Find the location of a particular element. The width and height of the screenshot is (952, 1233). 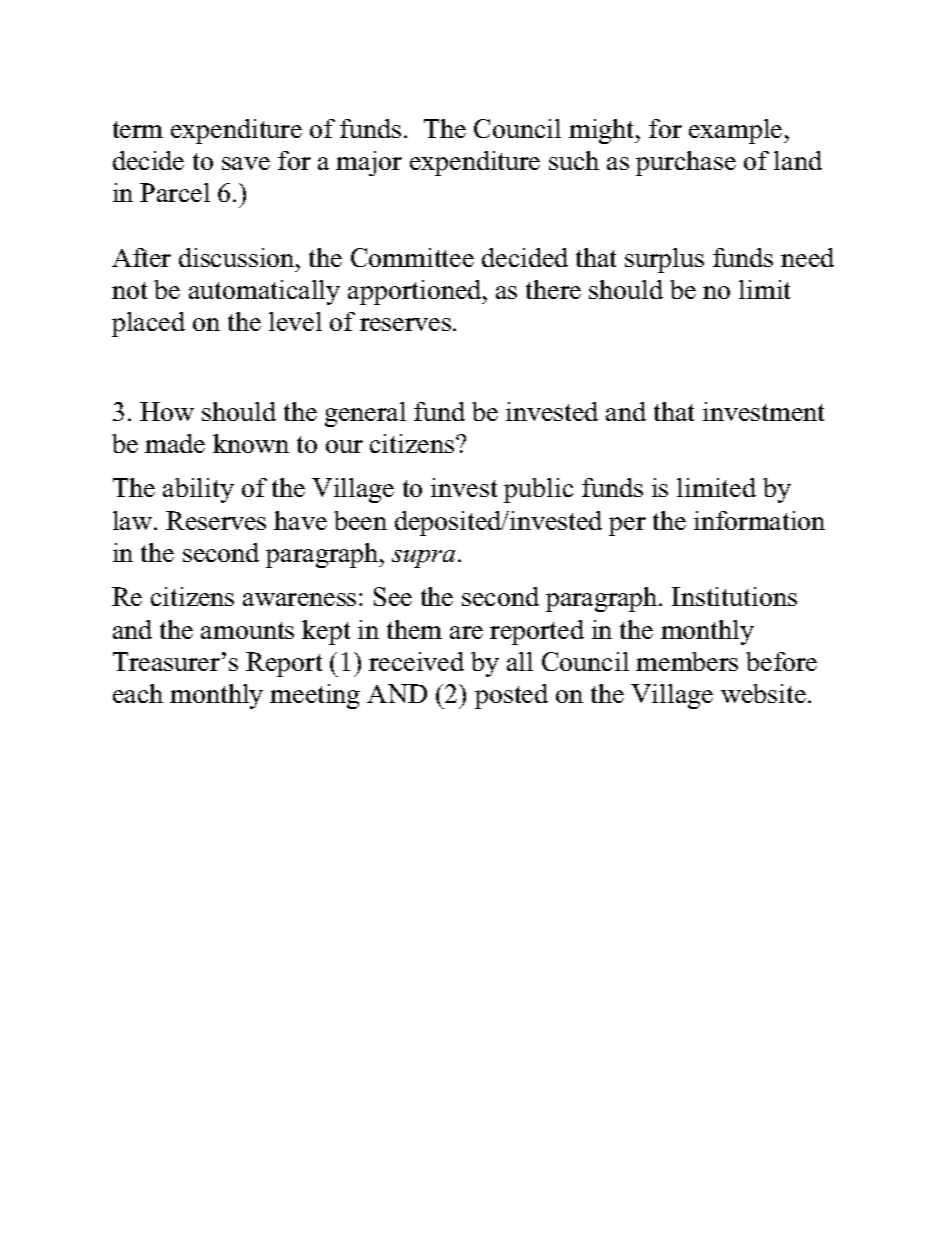

example is located at coordinates (737, 131).
